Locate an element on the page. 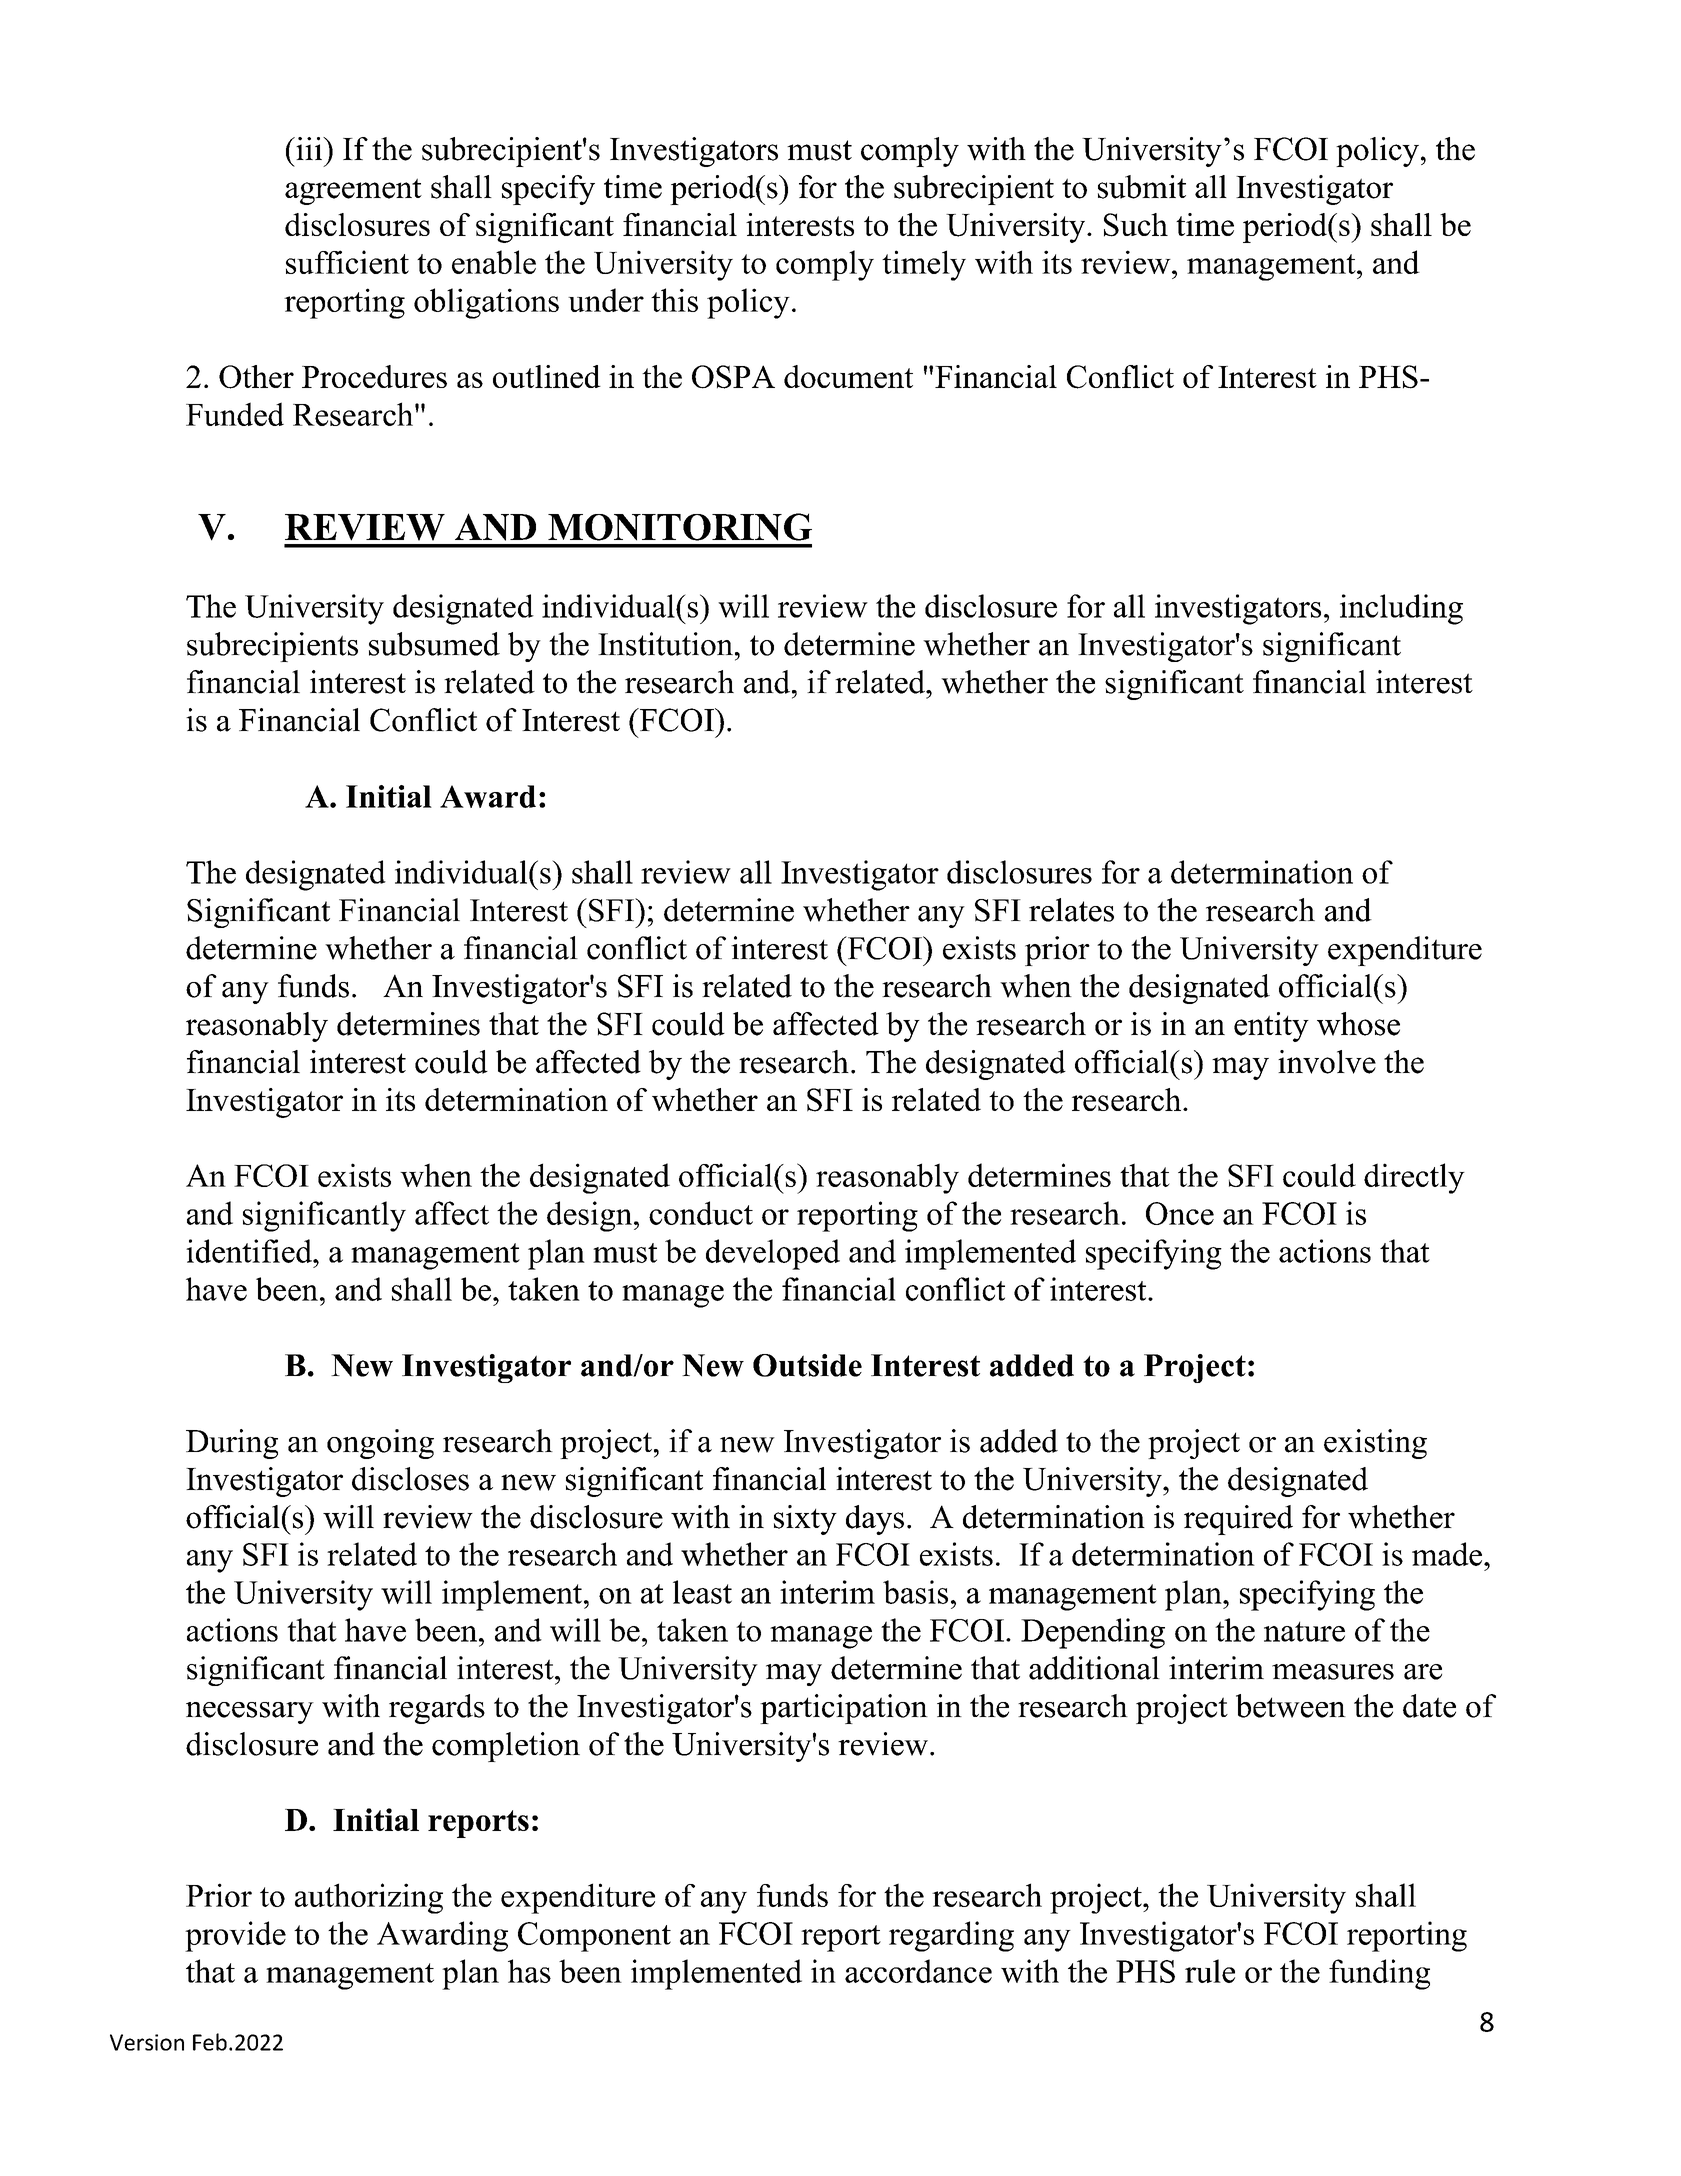 This image has width=1681, height=2176. provide is located at coordinates (235, 1936).
